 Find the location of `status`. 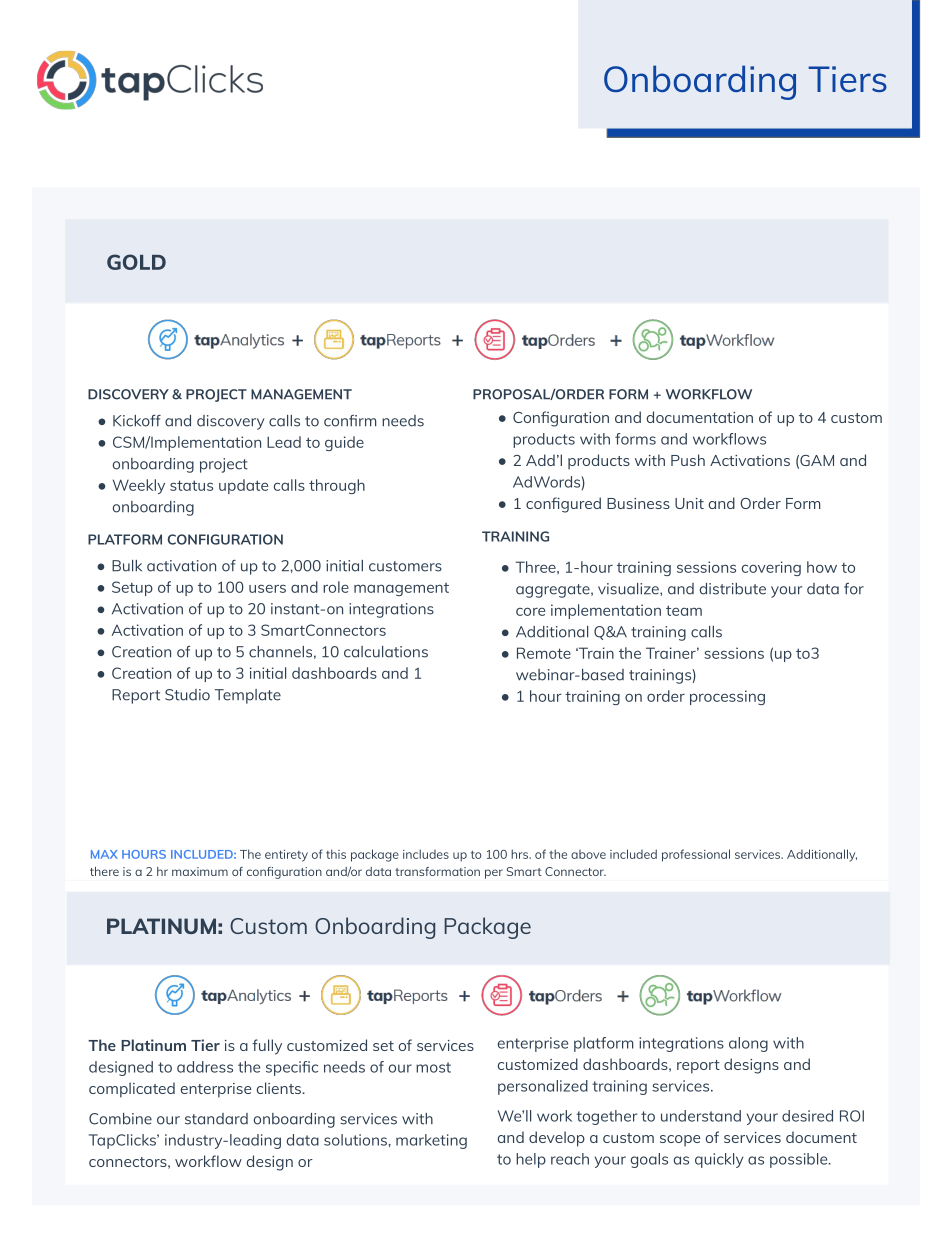

status is located at coordinates (191, 485).
